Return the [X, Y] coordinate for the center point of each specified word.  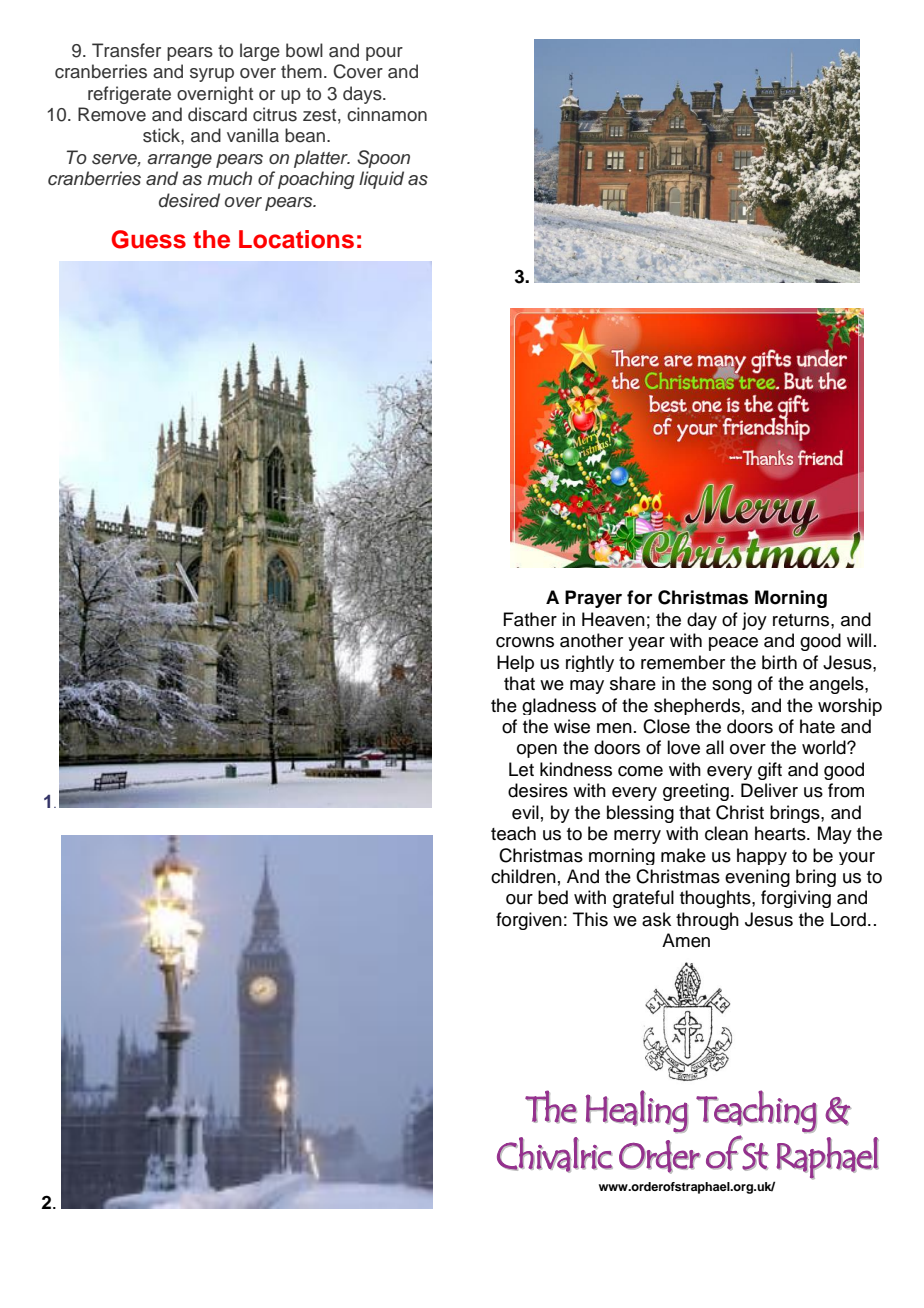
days [363, 95]
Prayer [593, 599]
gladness [559, 706]
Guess [148, 239]
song [732, 687]
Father [530, 619]
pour [384, 54]
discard [217, 114]
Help [515, 663]
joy [754, 621]
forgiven [529, 921]
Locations [296, 239]
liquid [381, 180]
